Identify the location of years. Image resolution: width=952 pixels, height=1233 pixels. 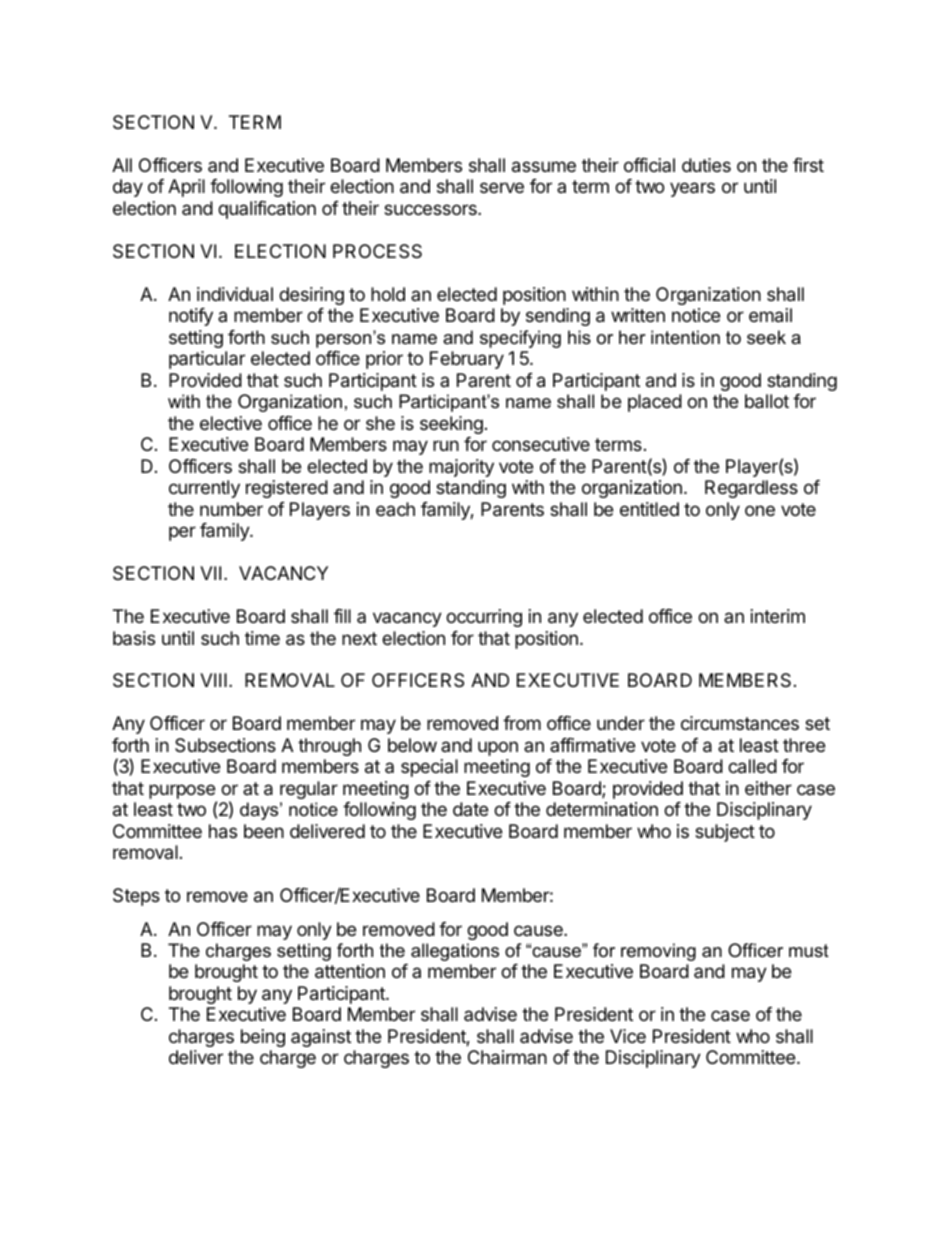
(692, 189).
